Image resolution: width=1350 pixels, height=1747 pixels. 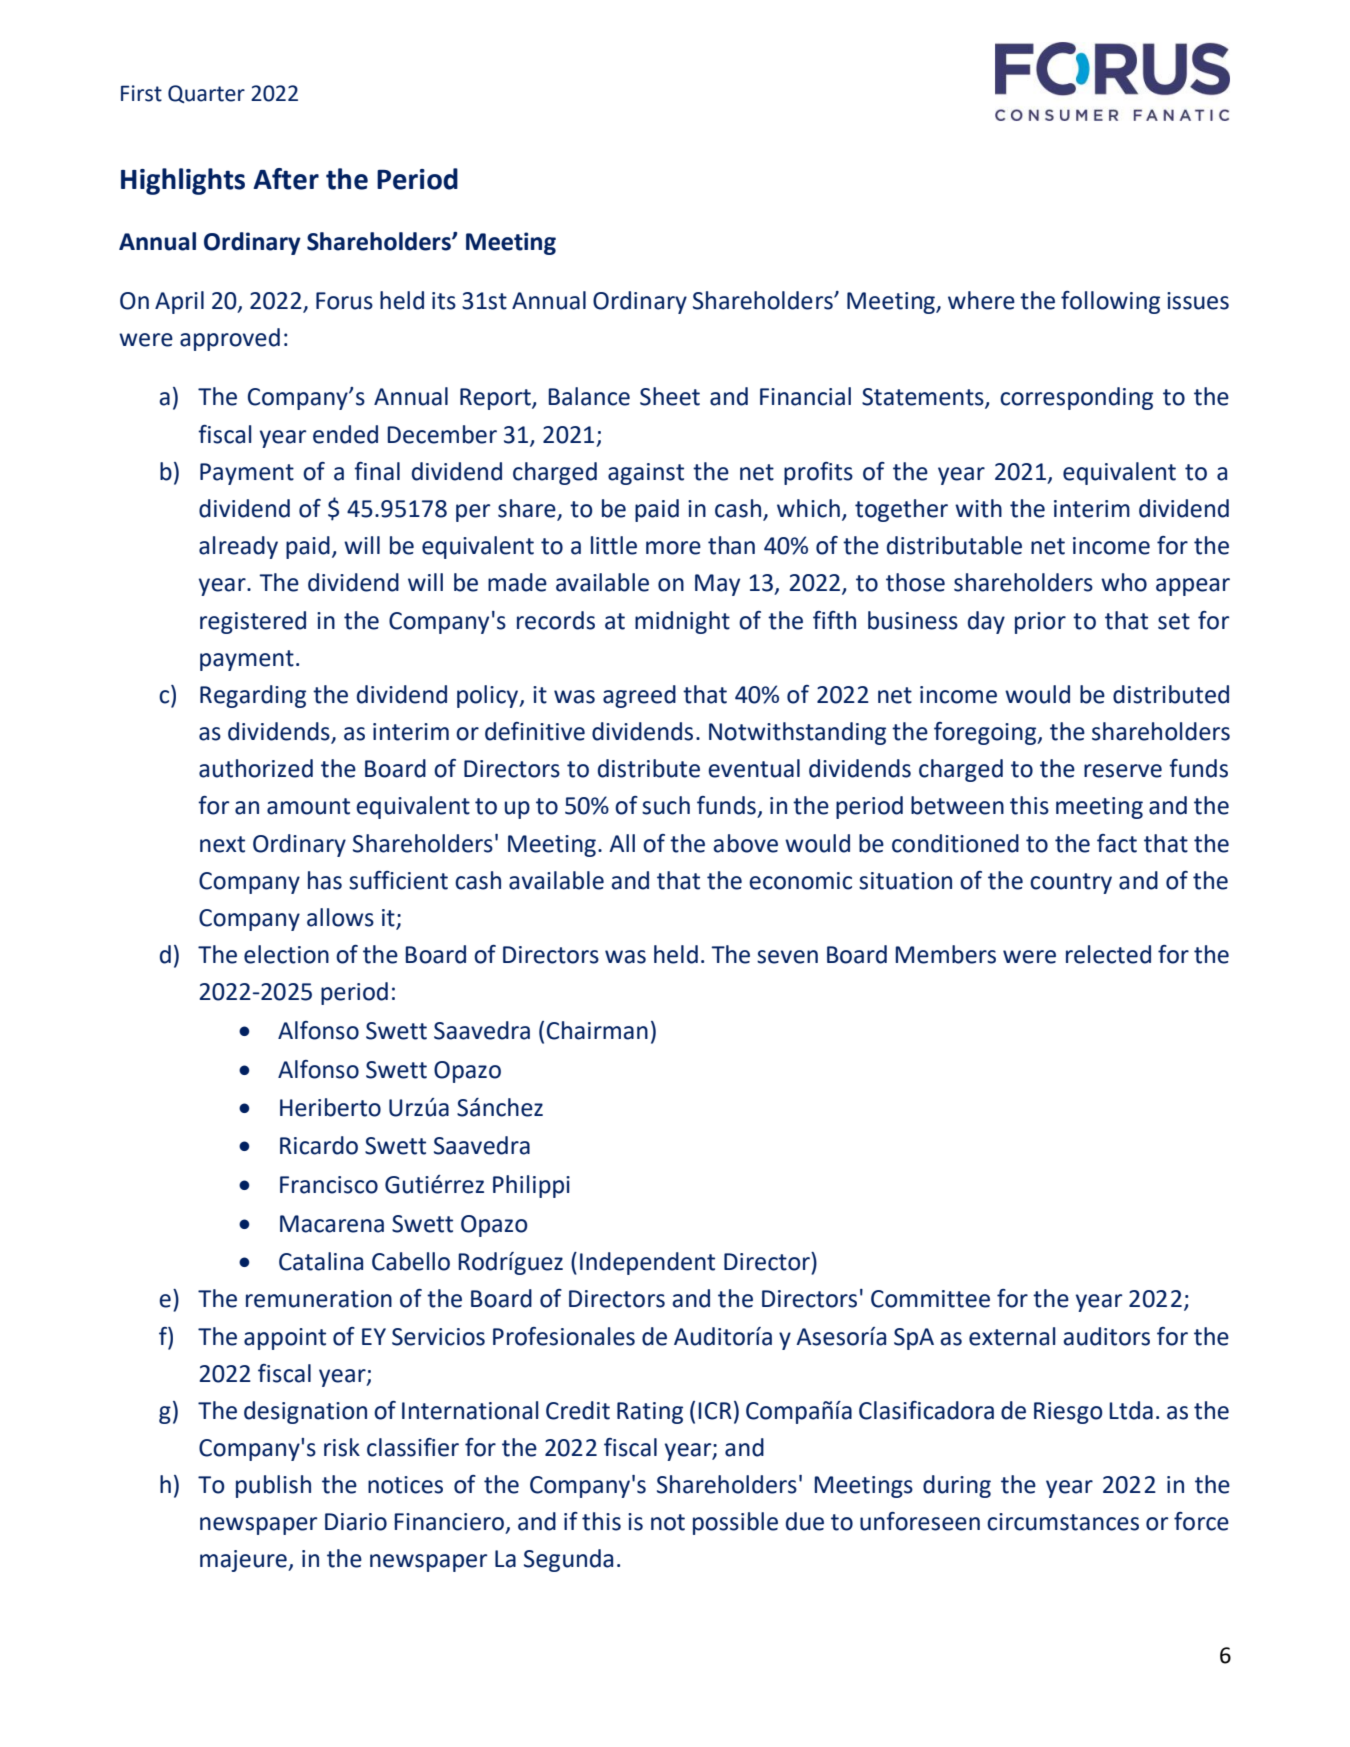 I want to click on fact, so click(x=1117, y=843).
